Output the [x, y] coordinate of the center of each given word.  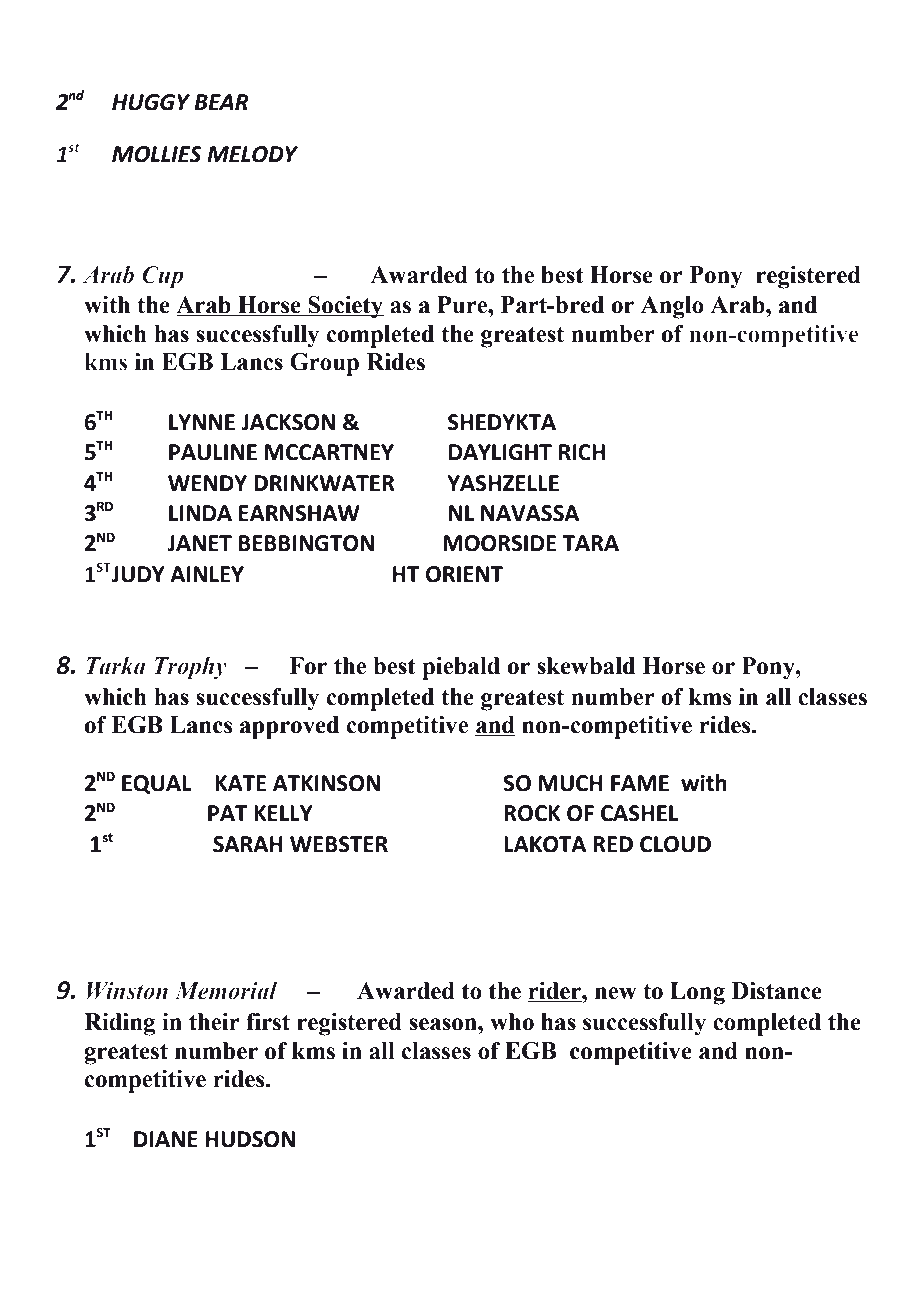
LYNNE [202, 422]
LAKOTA [545, 844]
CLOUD [675, 844]
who [512, 1022]
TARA [590, 543]
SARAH [248, 844]
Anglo [672, 307]
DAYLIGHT [500, 452]
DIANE [166, 1139]
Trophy [190, 668]
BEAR [221, 102]
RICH [582, 452]
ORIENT [464, 574]
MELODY [252, 154]
